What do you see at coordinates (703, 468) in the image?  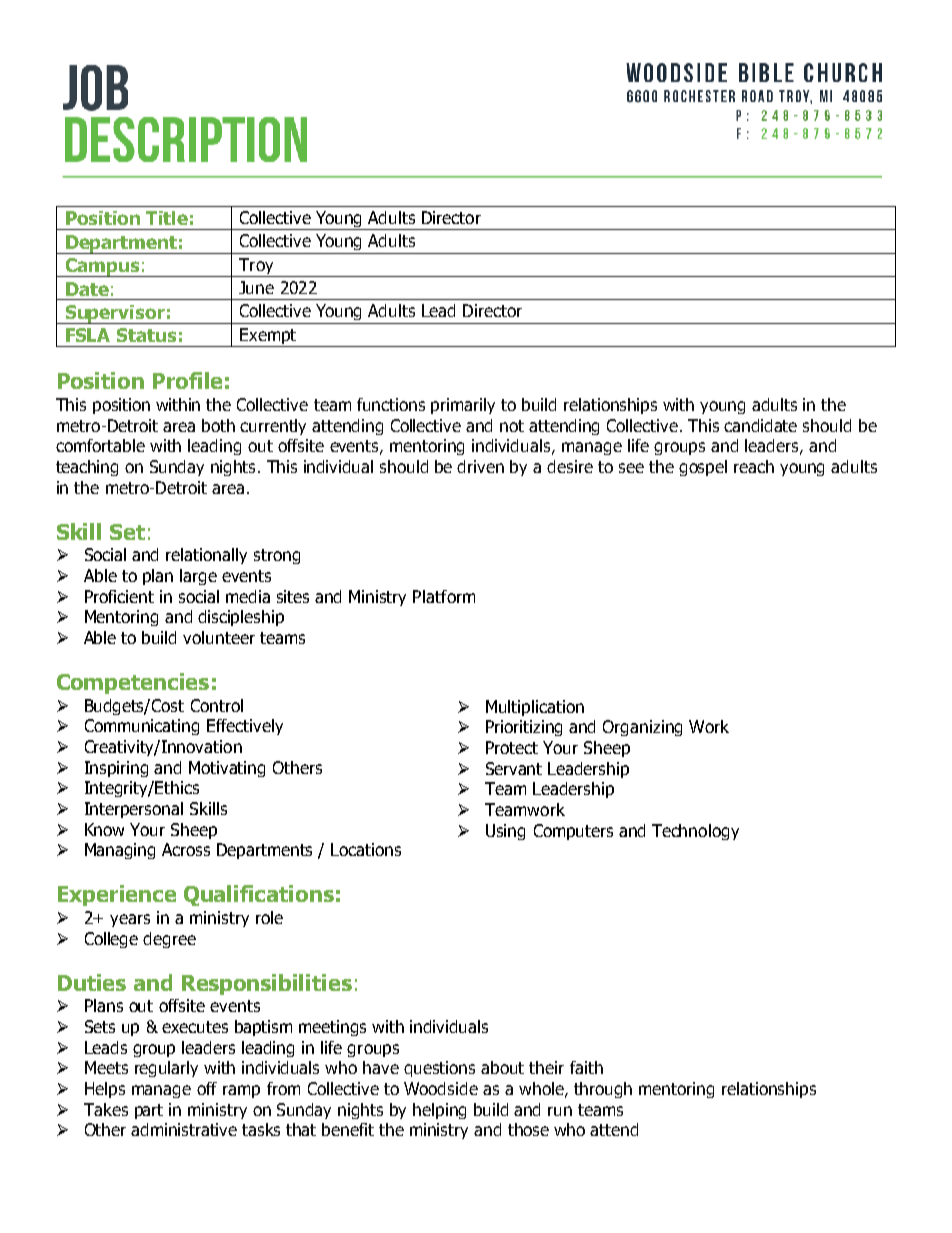 I see `gospel` at bounding box center [703, 468].
